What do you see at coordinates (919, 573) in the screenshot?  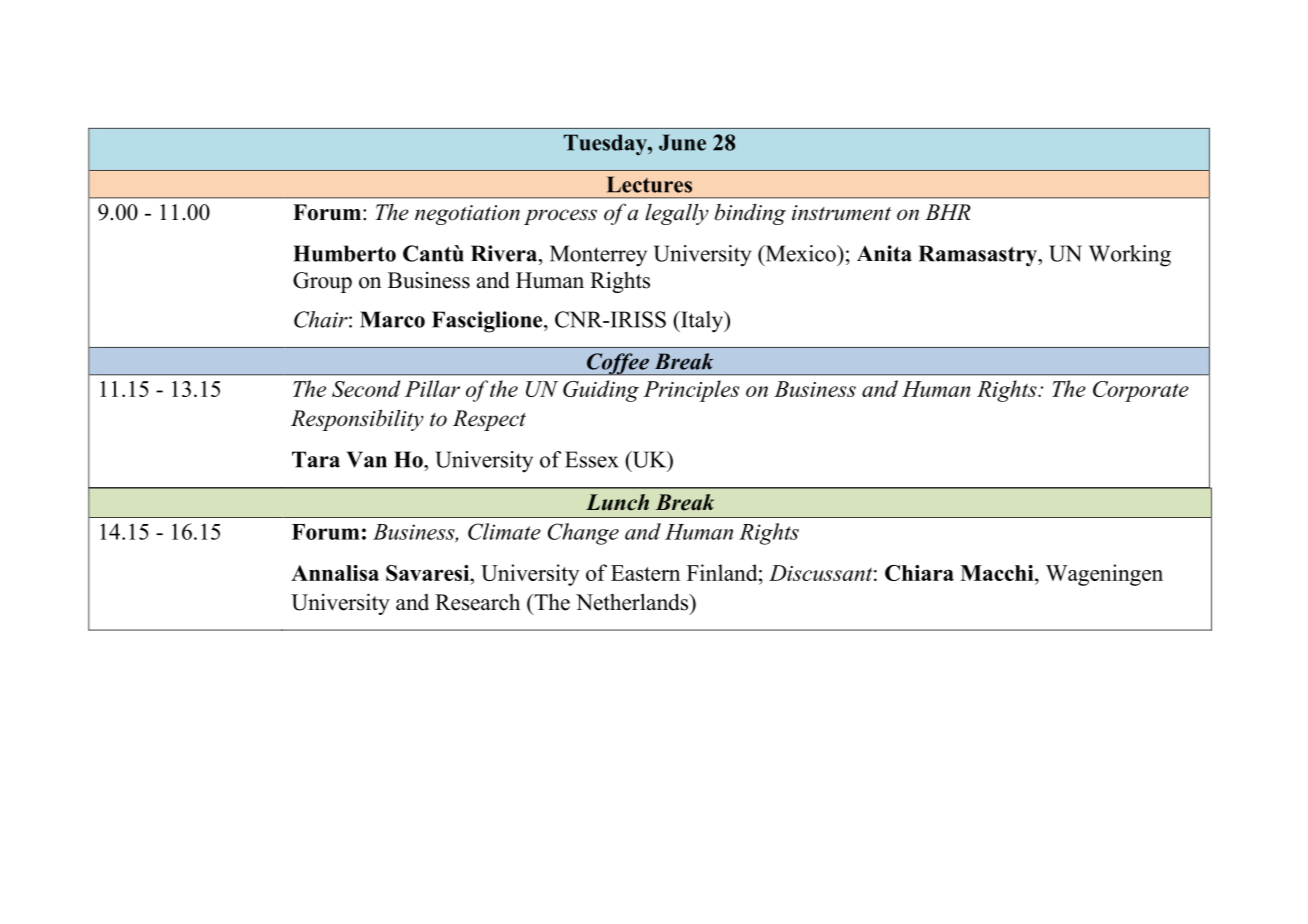 I see `Chiara` at bounding box center [919, 573].
